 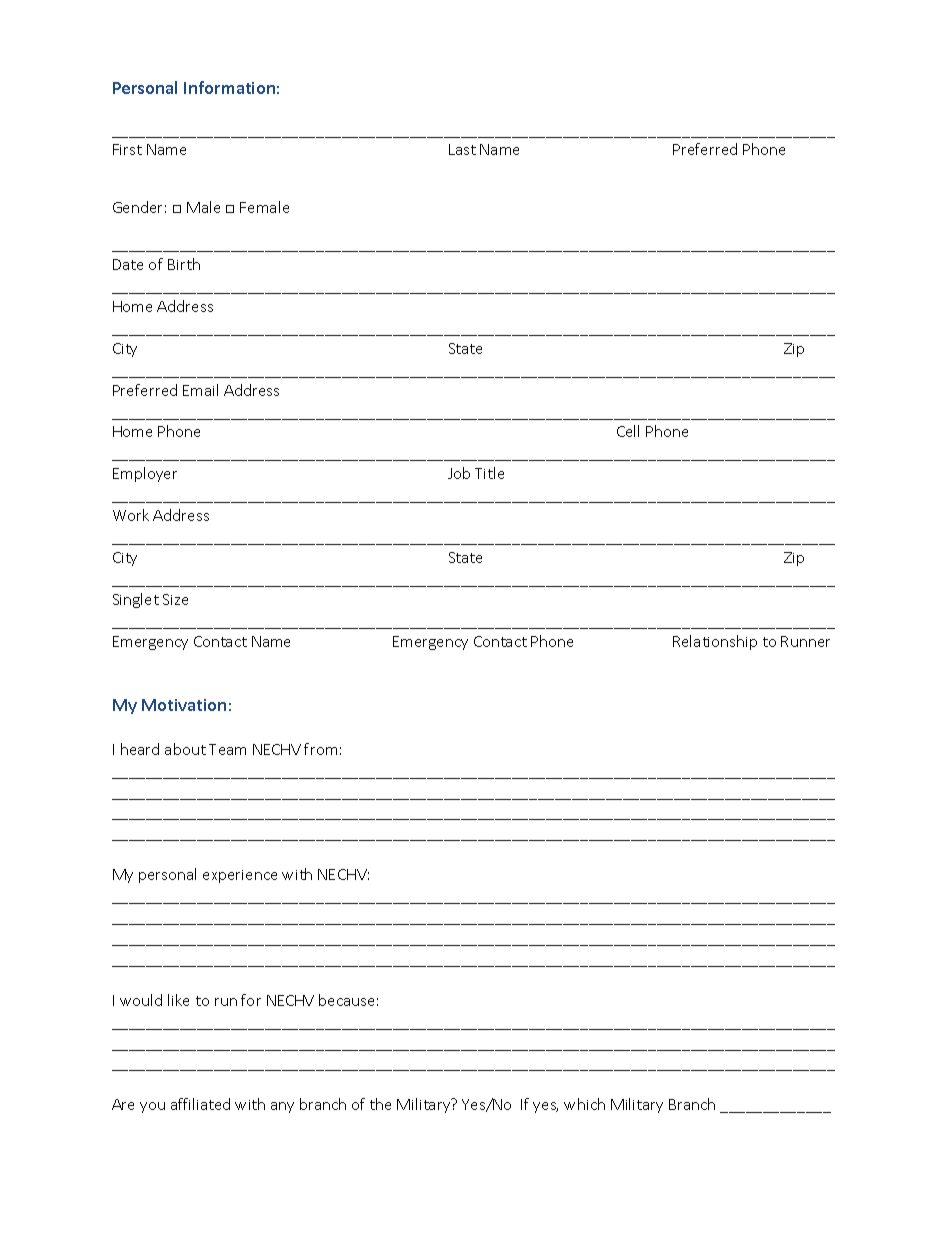 What do you see at coordinates (320, 749) in the document?
I see `from` at bounding box center [320, 749].
